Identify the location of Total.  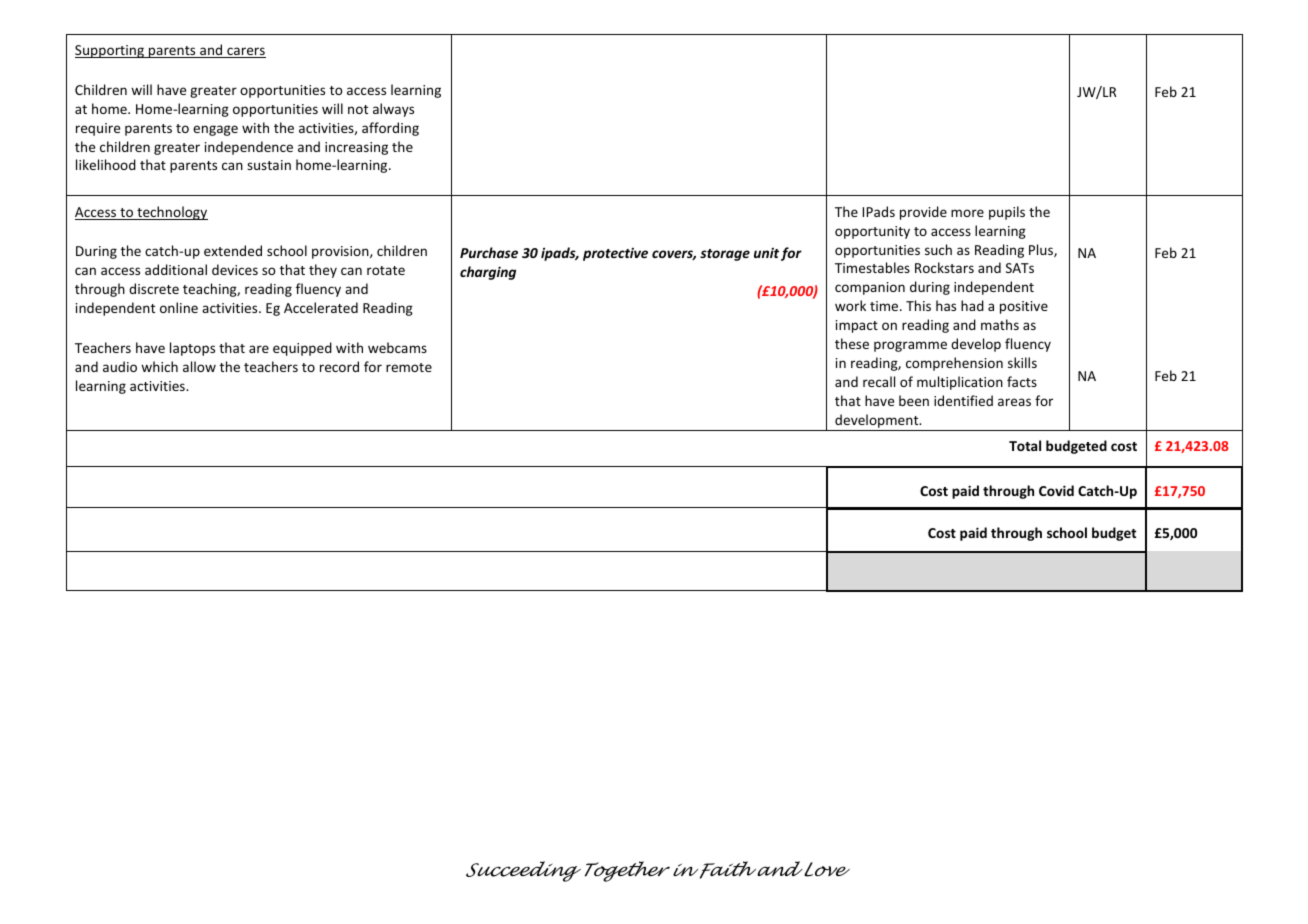
(1025, 445).
